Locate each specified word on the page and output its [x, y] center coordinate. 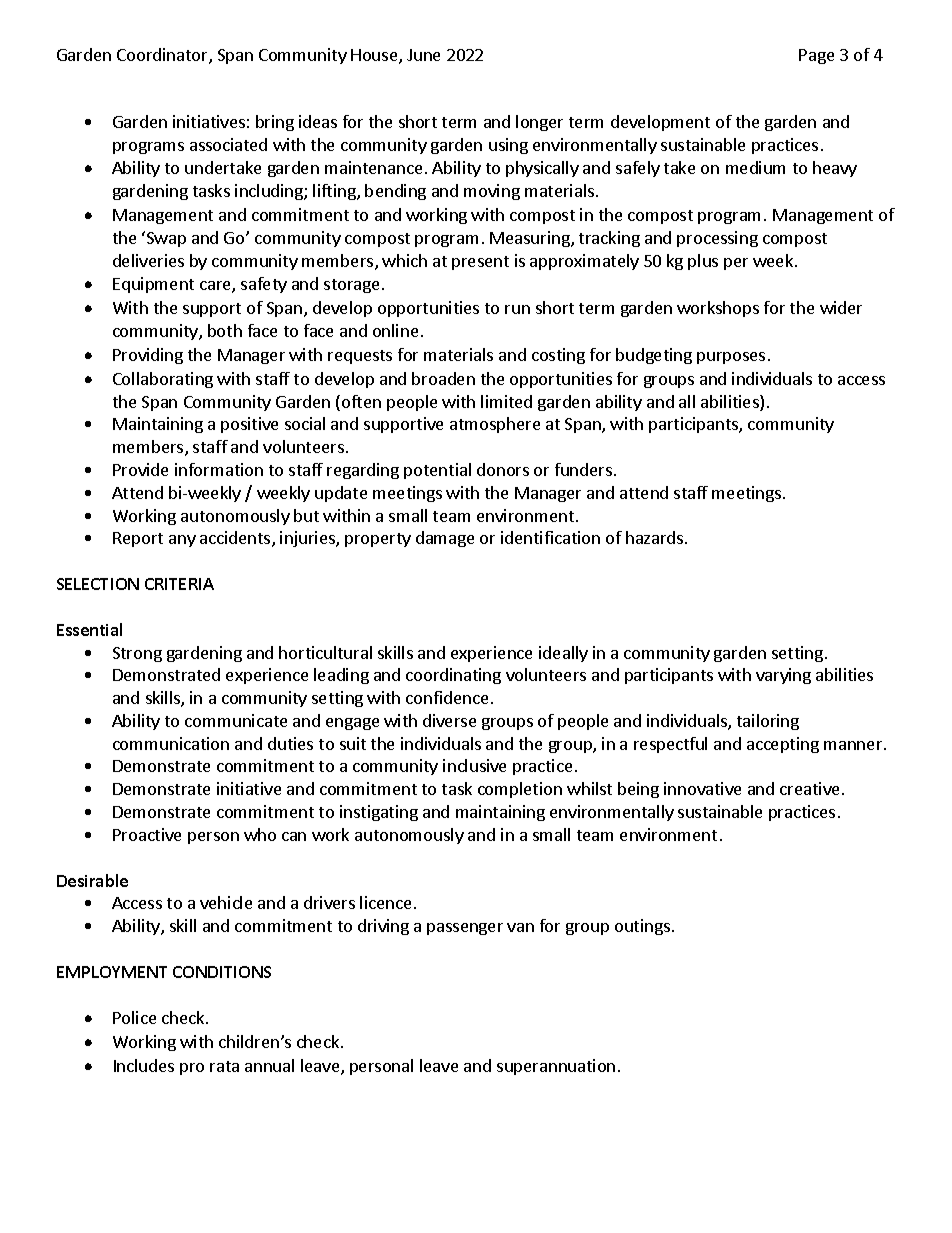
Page [816, 56]
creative [809, 788]
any [182, 541]
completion [520, 790]
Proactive [147, 834]
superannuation [556, 1067]
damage [445, 539]
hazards [654, 537]
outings [642, 927]
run [517, 309]
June [423, 55]
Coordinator [163, 56]
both [225, 330]
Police [134, 1017]
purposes [731, 358]
